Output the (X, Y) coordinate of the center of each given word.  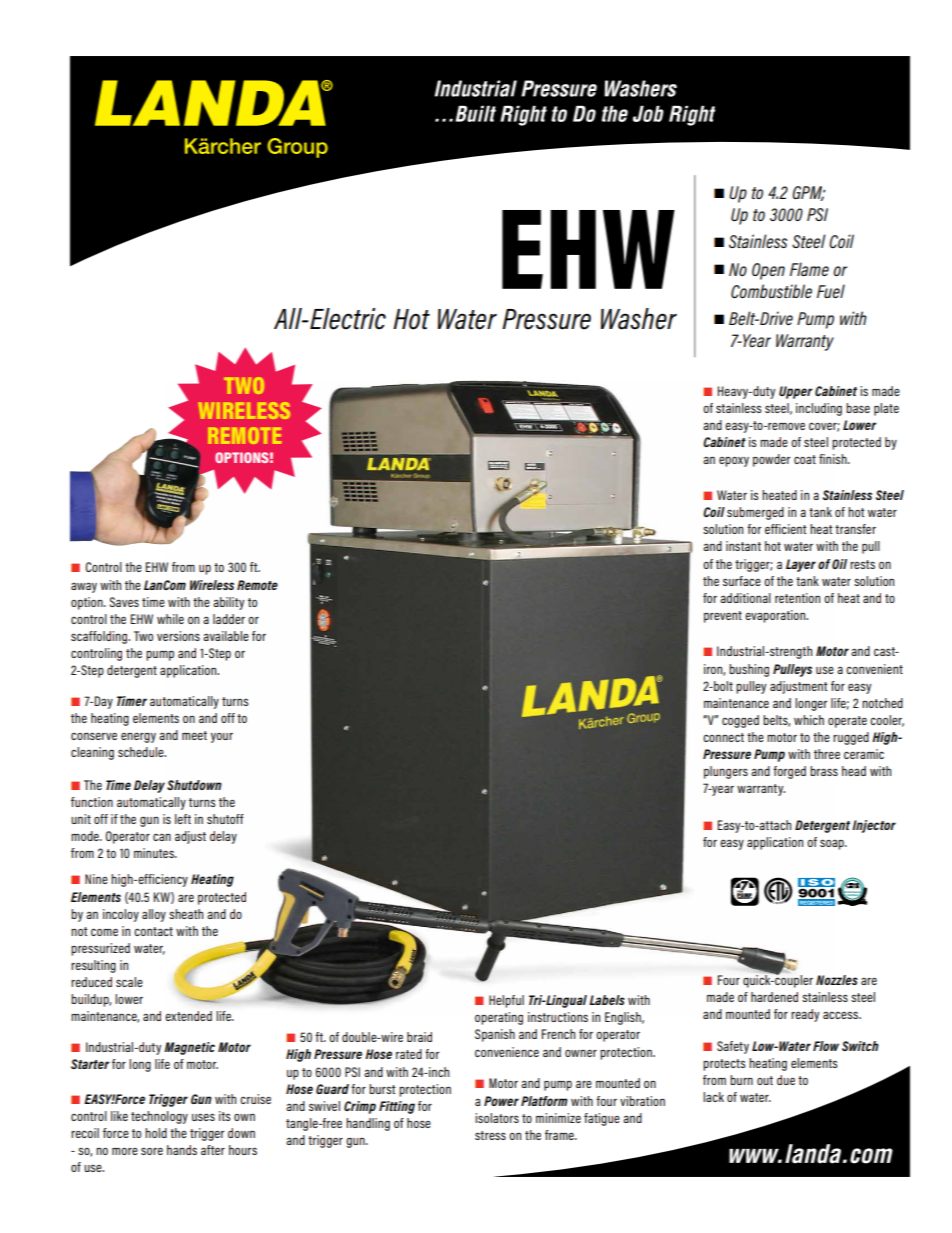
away (84, 587)
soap (833, 844)
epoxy (734, 462)
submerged (755, 513)
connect (723, 737)
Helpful (506, 1001)
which (809, 720)
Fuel (831, 291)
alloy (154, 915)
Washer (639, 319)
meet (194, 735)
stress (490, 1135)
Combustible (771, 291)
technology (159, 1117)
